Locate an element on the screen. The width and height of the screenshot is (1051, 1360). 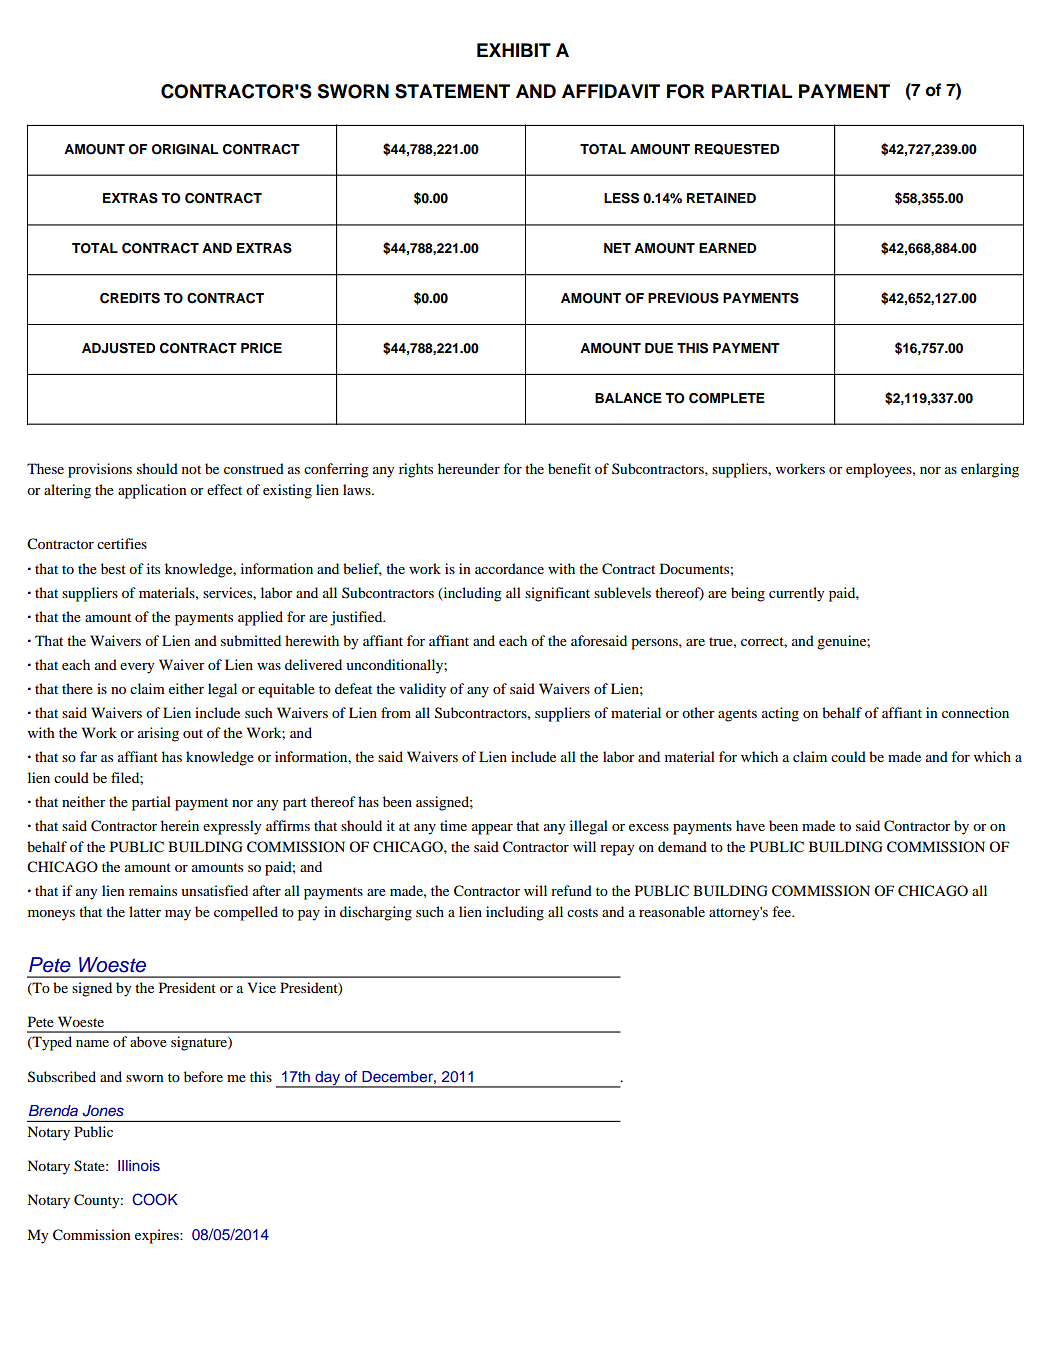
application is located at coordinates (152, 491).
